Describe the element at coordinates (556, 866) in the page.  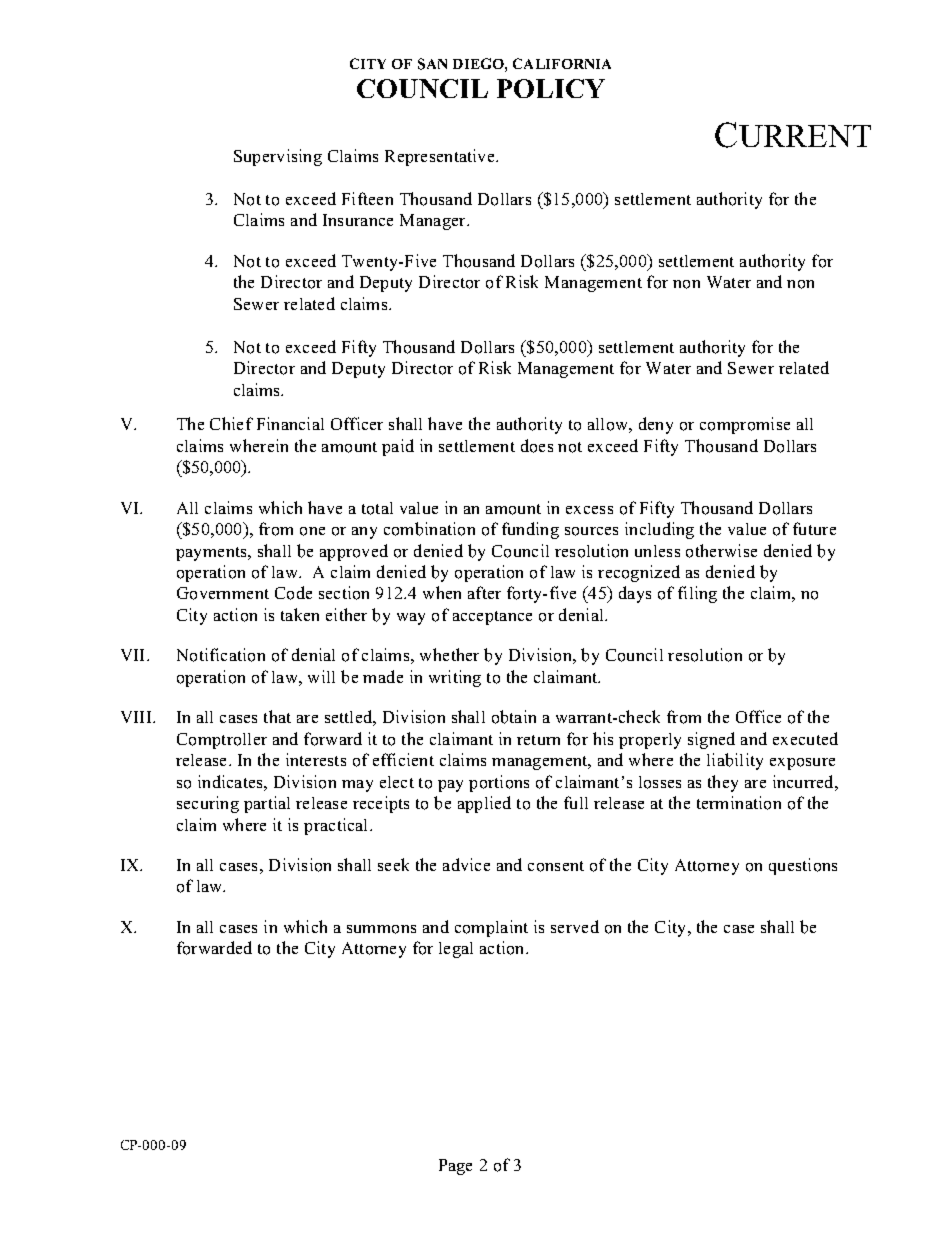
I see `consent` at that location.
